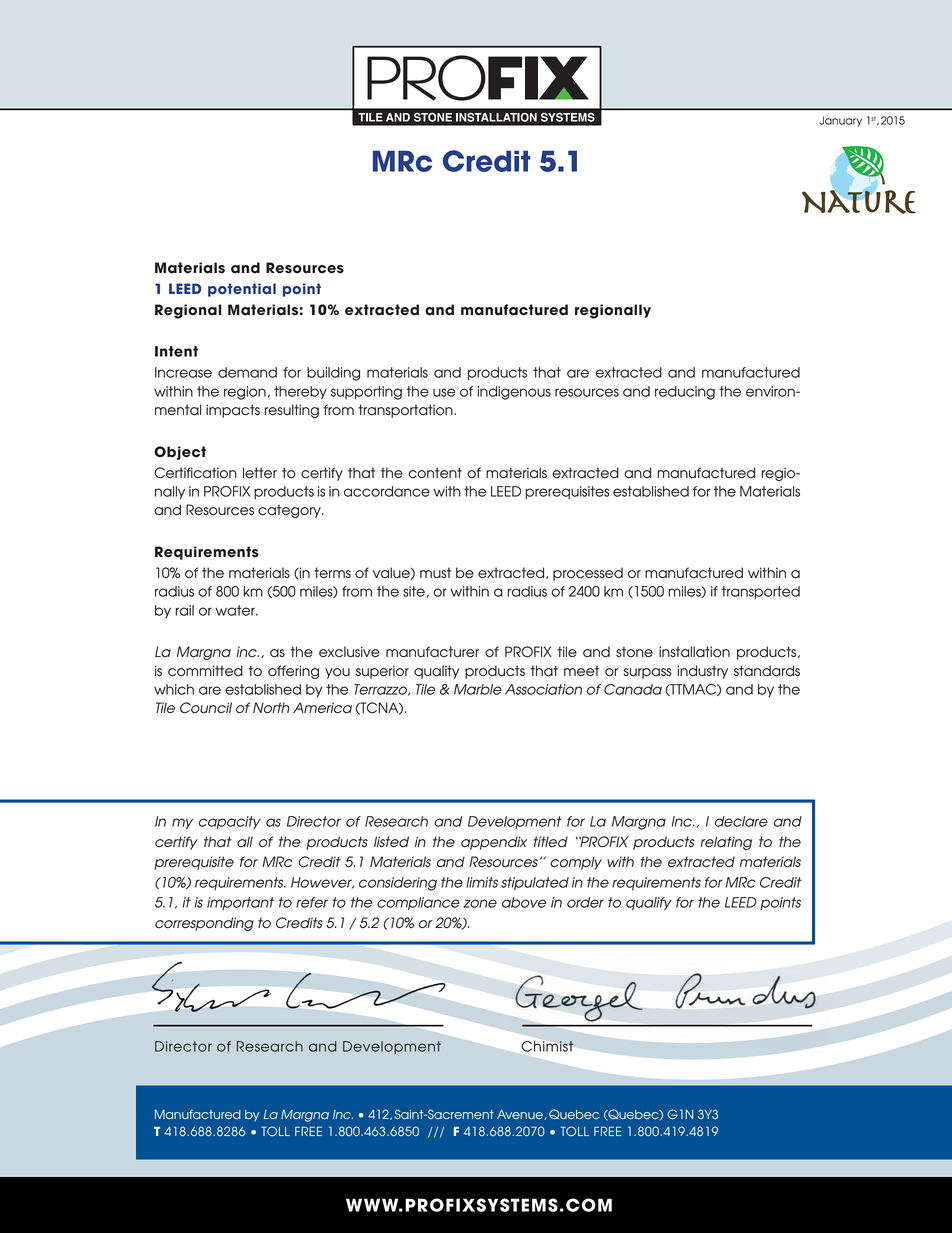  What do you see at coordinates (840, 121) in the document?
I see `January` at bounding box center [840, 121].
